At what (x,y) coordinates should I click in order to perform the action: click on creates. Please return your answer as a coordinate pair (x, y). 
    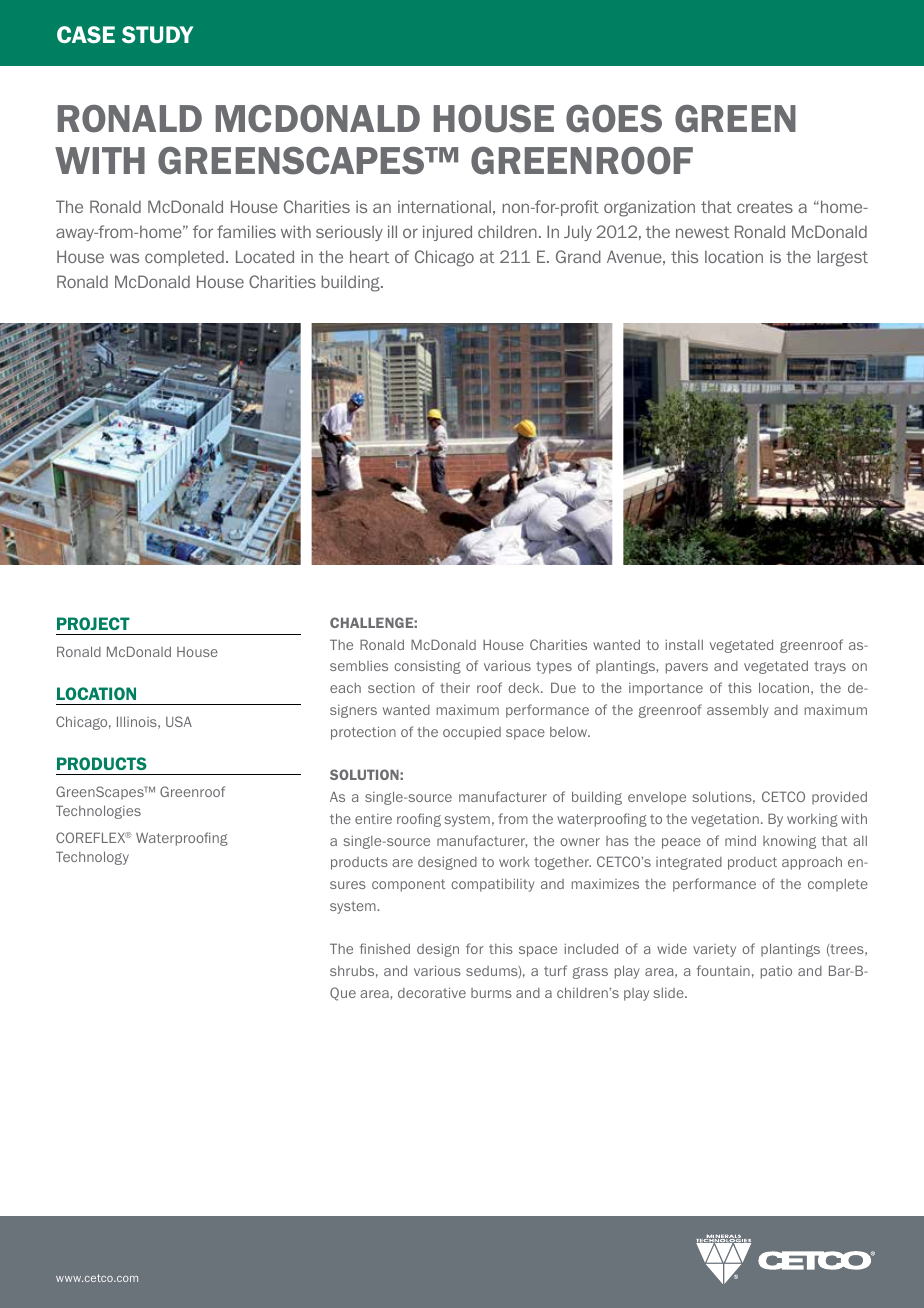
    Looking at the image, I should click on (765, 207).
